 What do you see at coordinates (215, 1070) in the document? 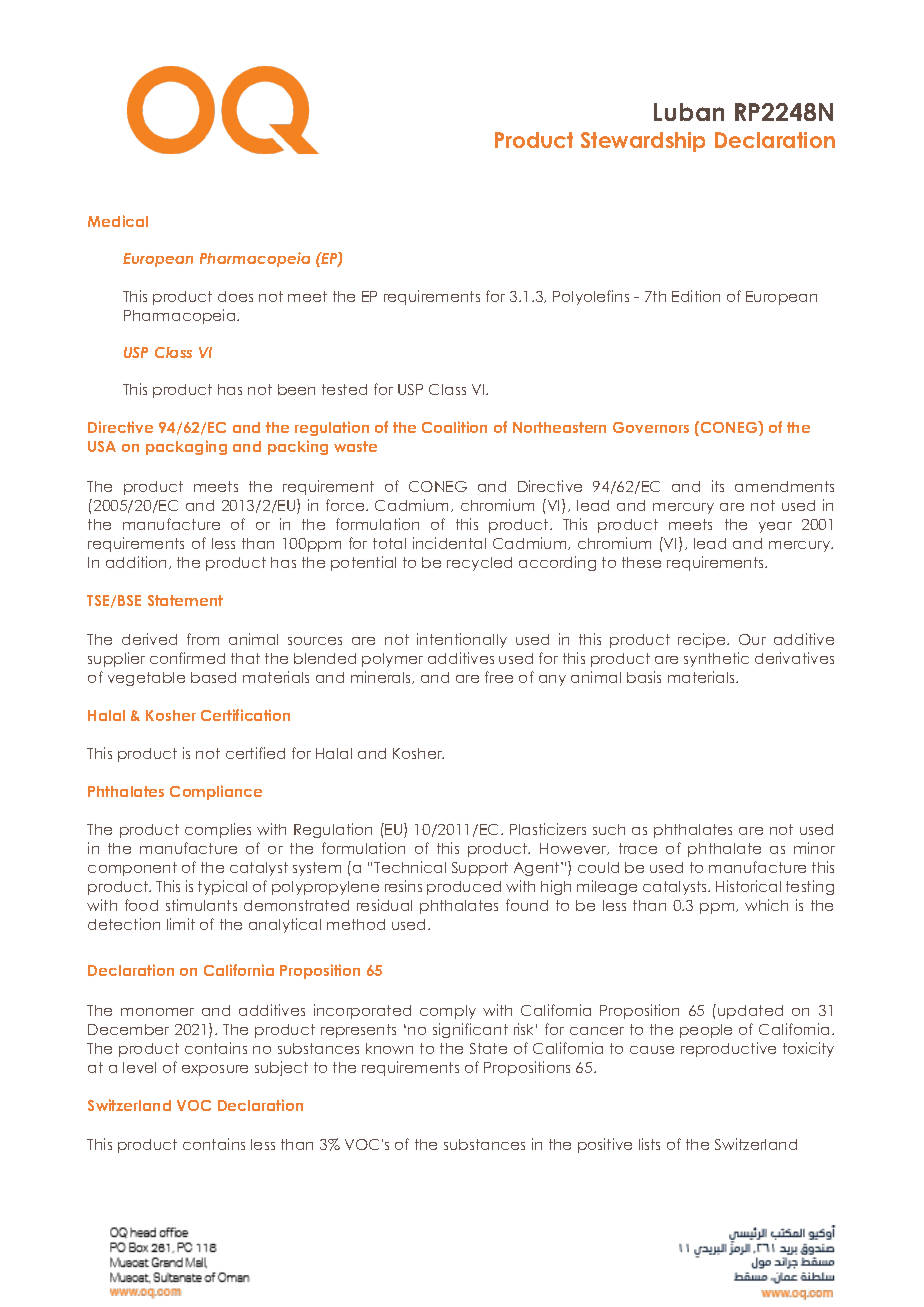
I see `exposure` at bounding box center [215, 1070].
